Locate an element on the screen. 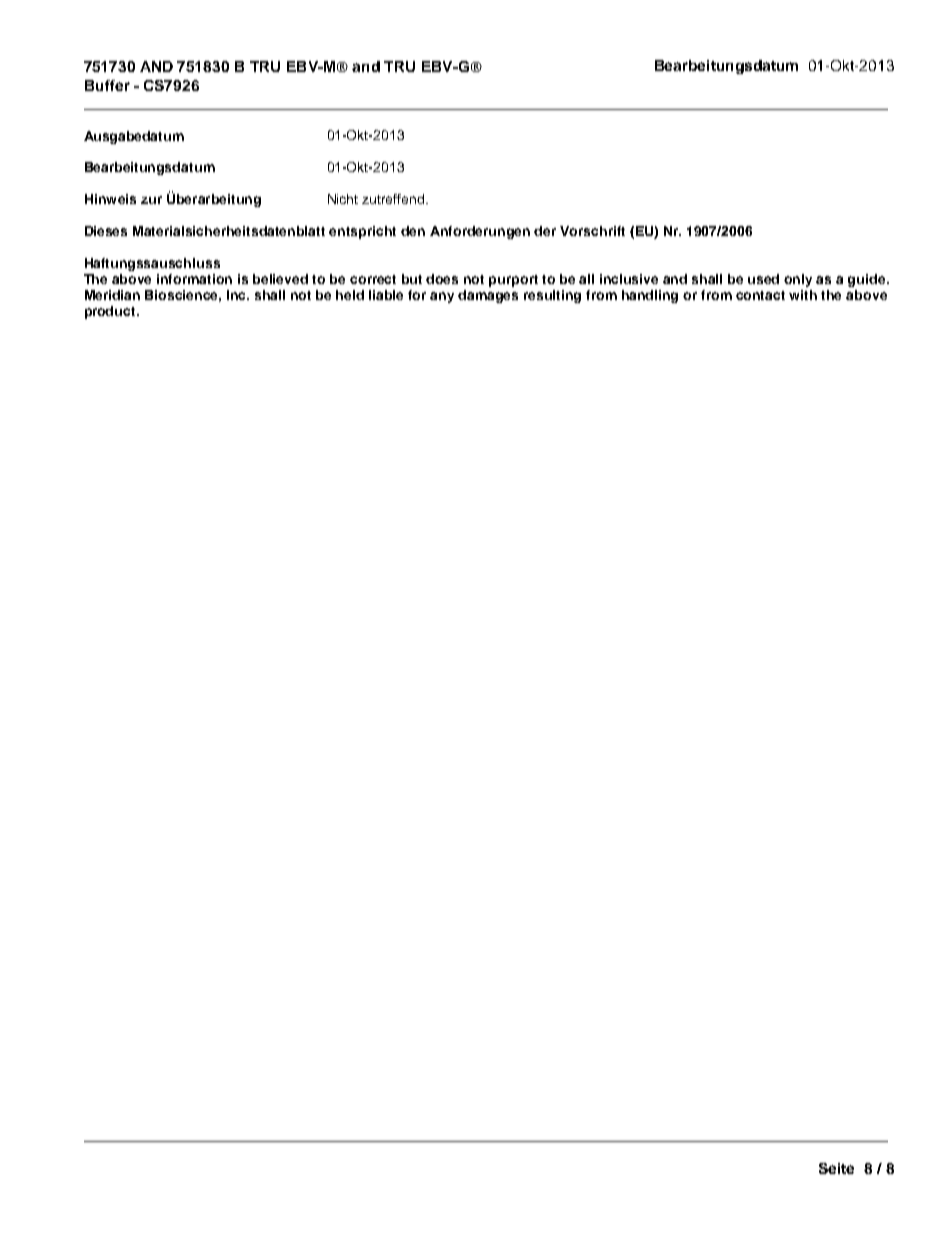  any is located at coordinates (442, 297).
